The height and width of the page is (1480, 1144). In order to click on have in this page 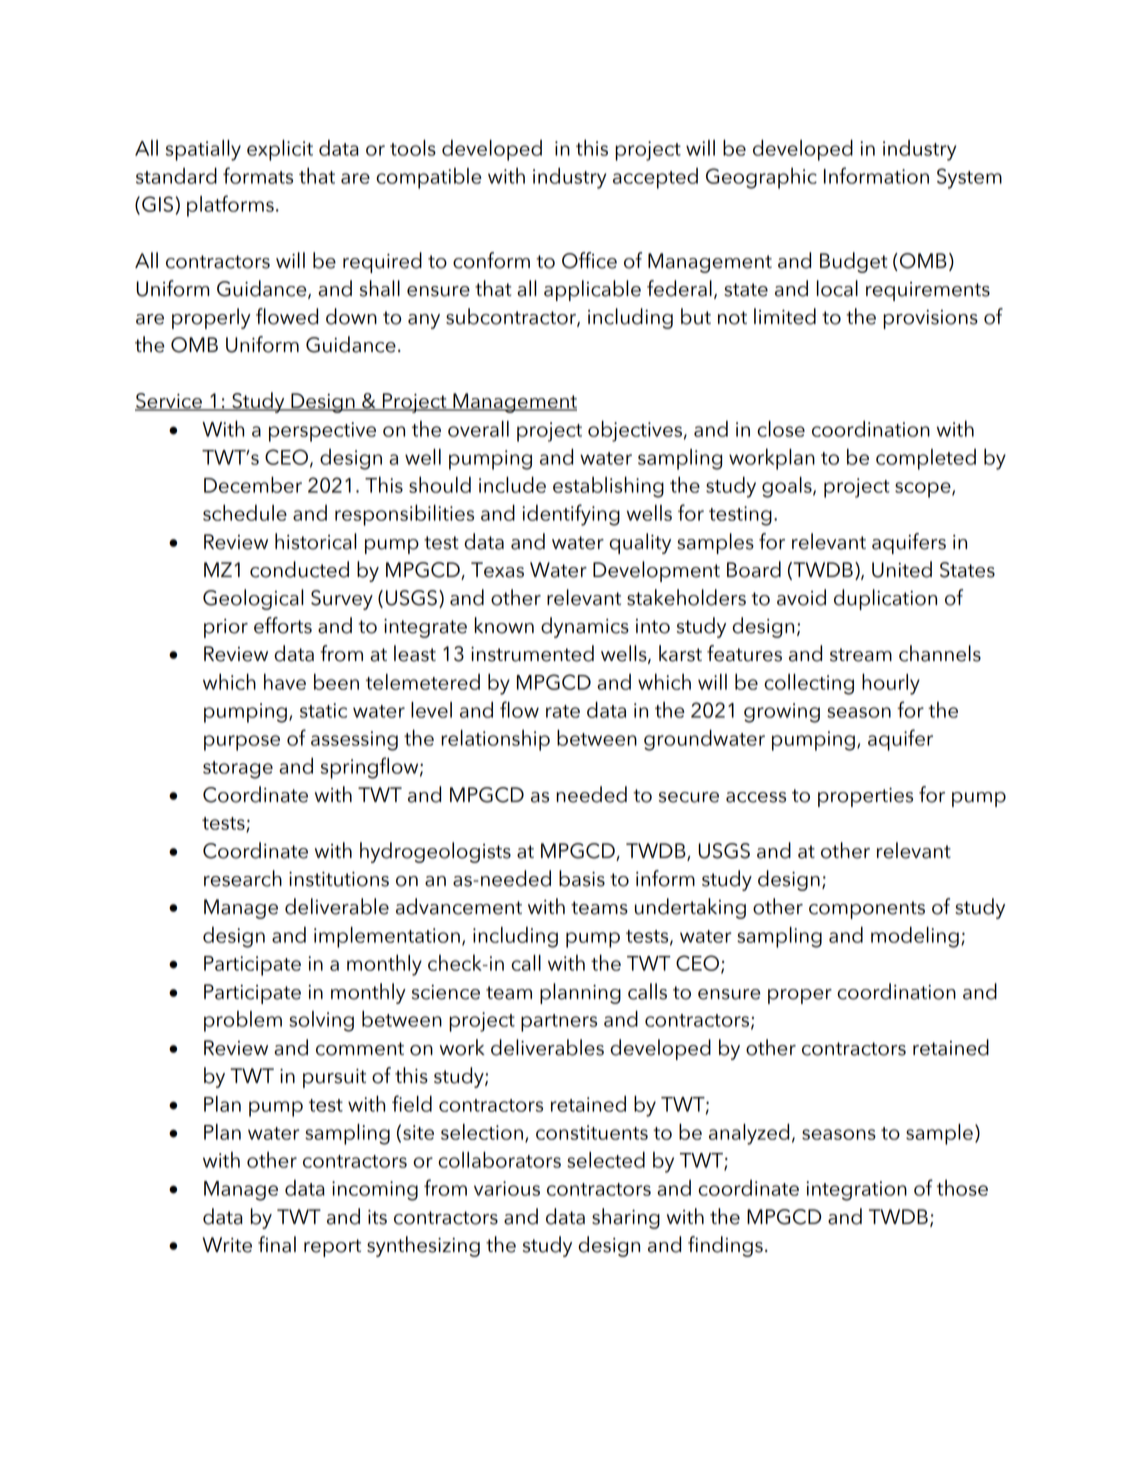, I will do `click(285, 681)`.
